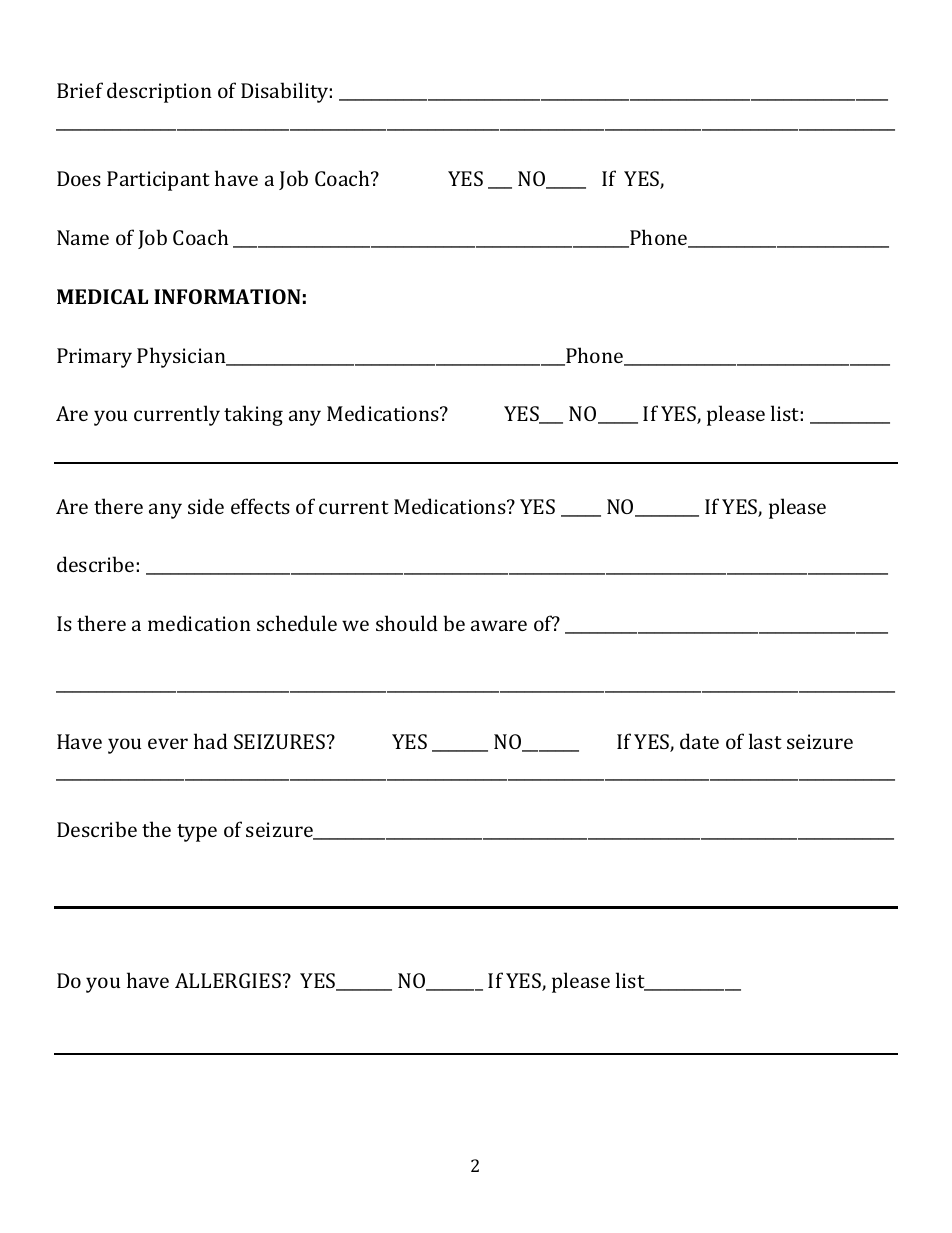 The height and width of the screenshot is (1233, 952). I want to click on should, so click(407, 623).
